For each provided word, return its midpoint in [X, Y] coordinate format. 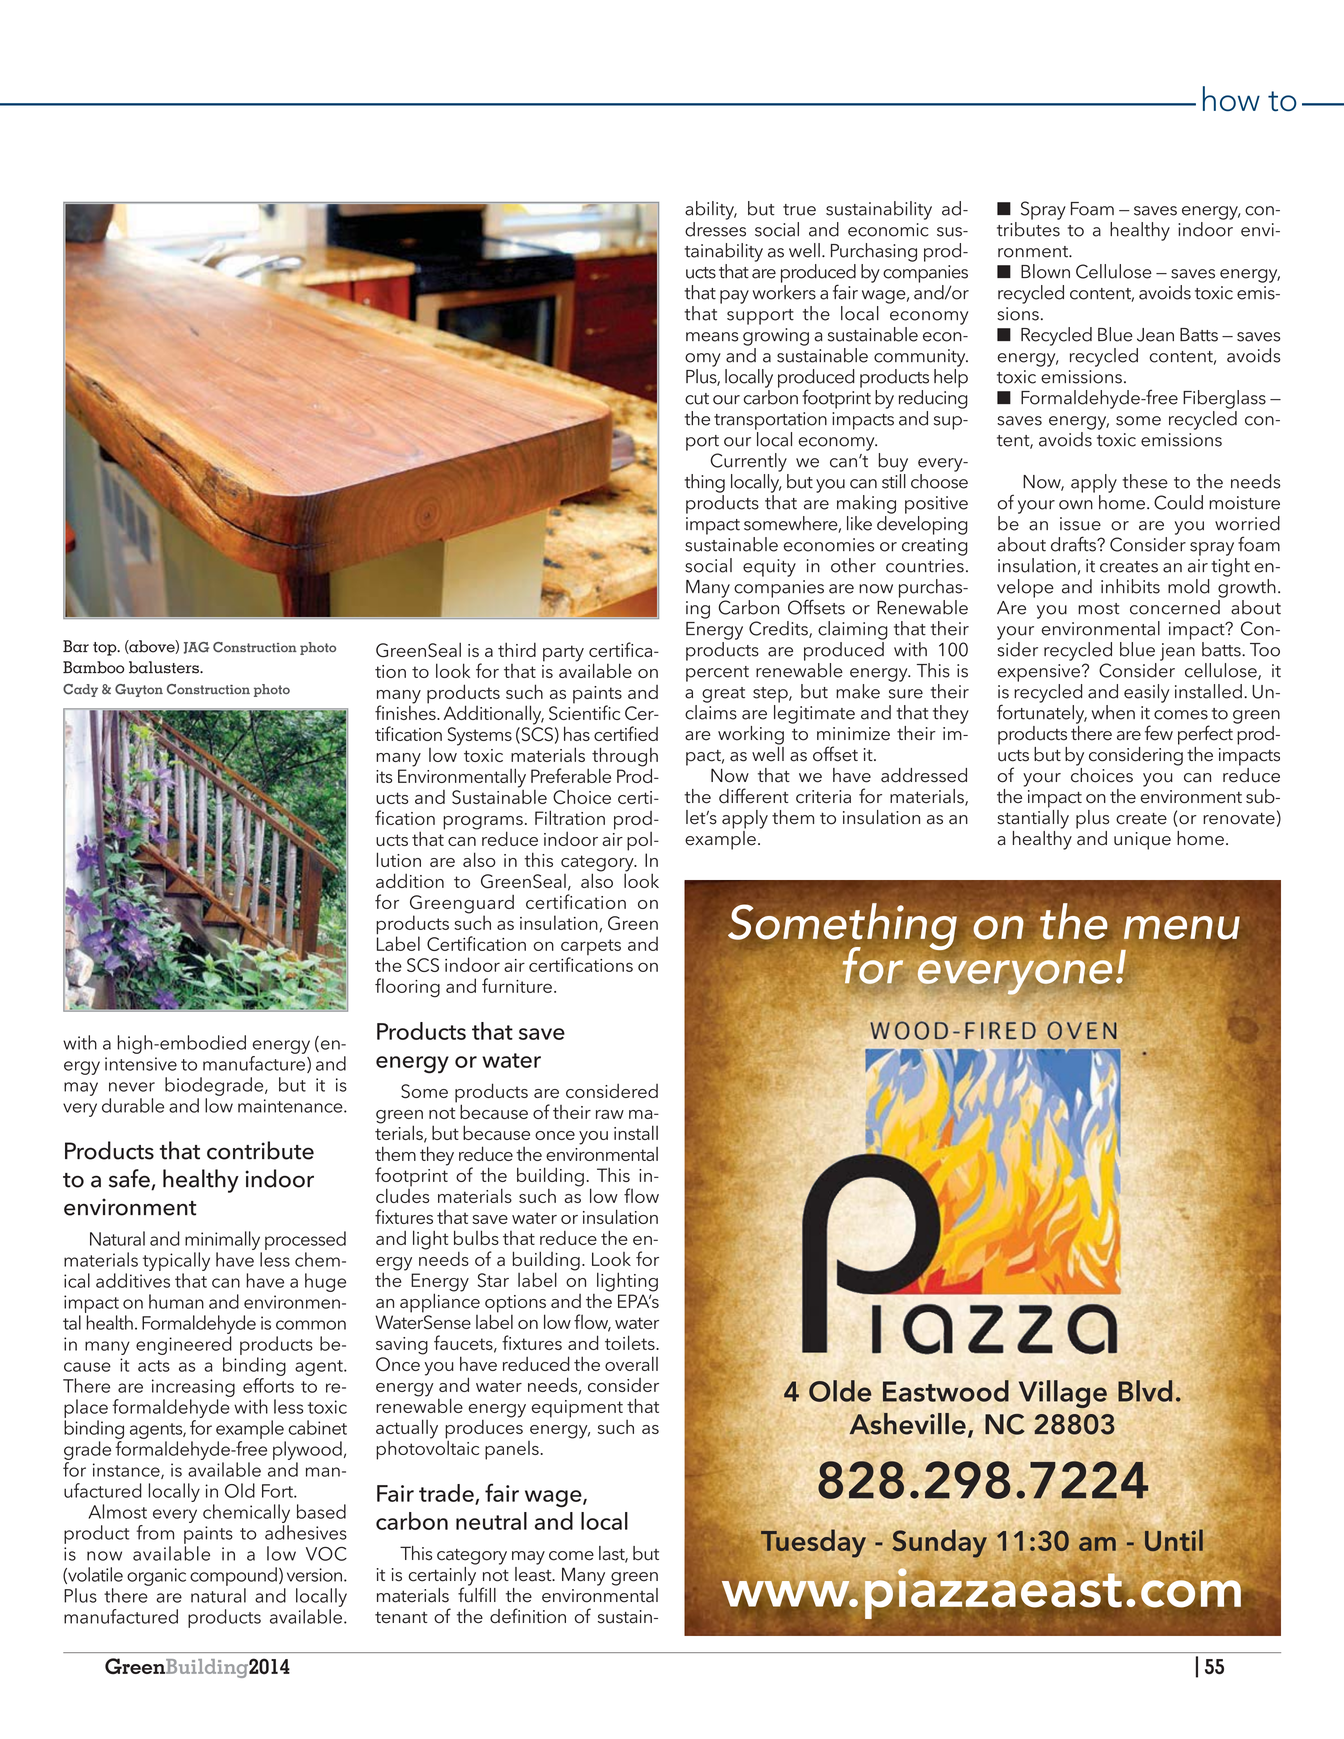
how [1231, 99]
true [799, 210]
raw [610, 1114]
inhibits [1130, 586]
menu [1182, 928]
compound [233, 1576]
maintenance [291, 1106]
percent [717, 674]
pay [734, 297]
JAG [196, 648]
